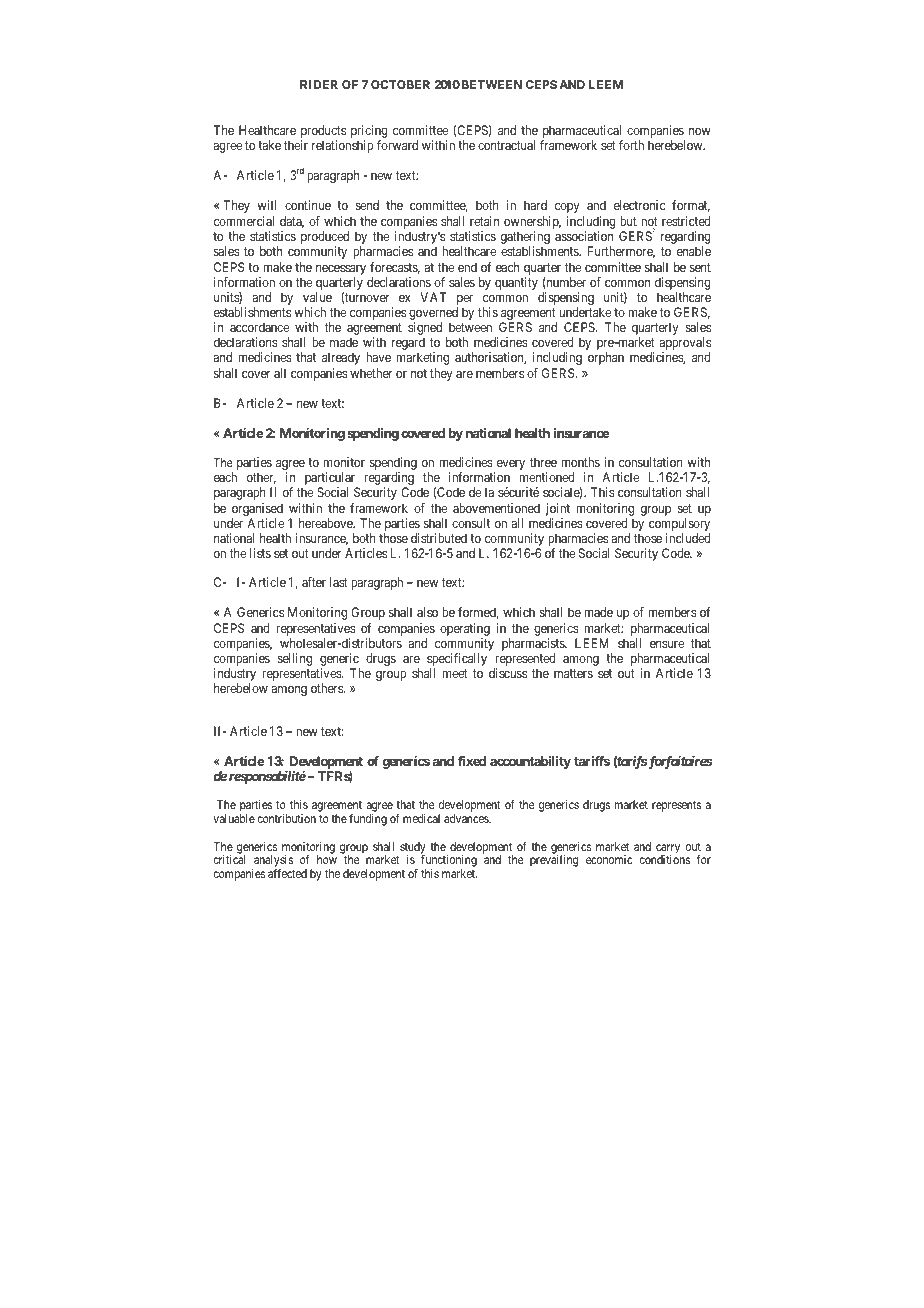 Image resolution: width=924 pixels, height=1308 pixels. I want to click on conditions, so click(665, 859).
